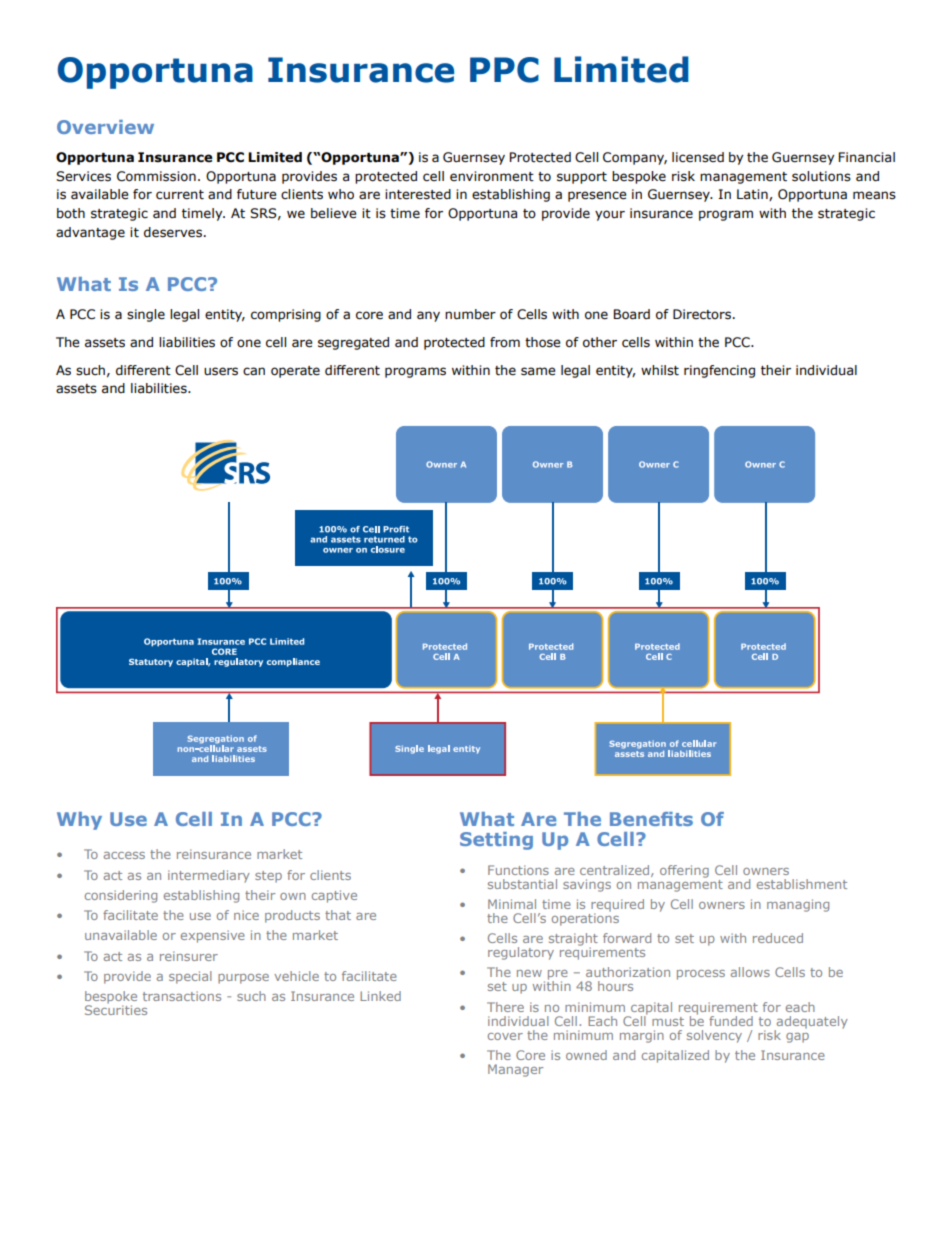 The height and width of the document is (1233, 952). Describe the element at coordinates (221, 371) in the document. I see `users` at that location.
